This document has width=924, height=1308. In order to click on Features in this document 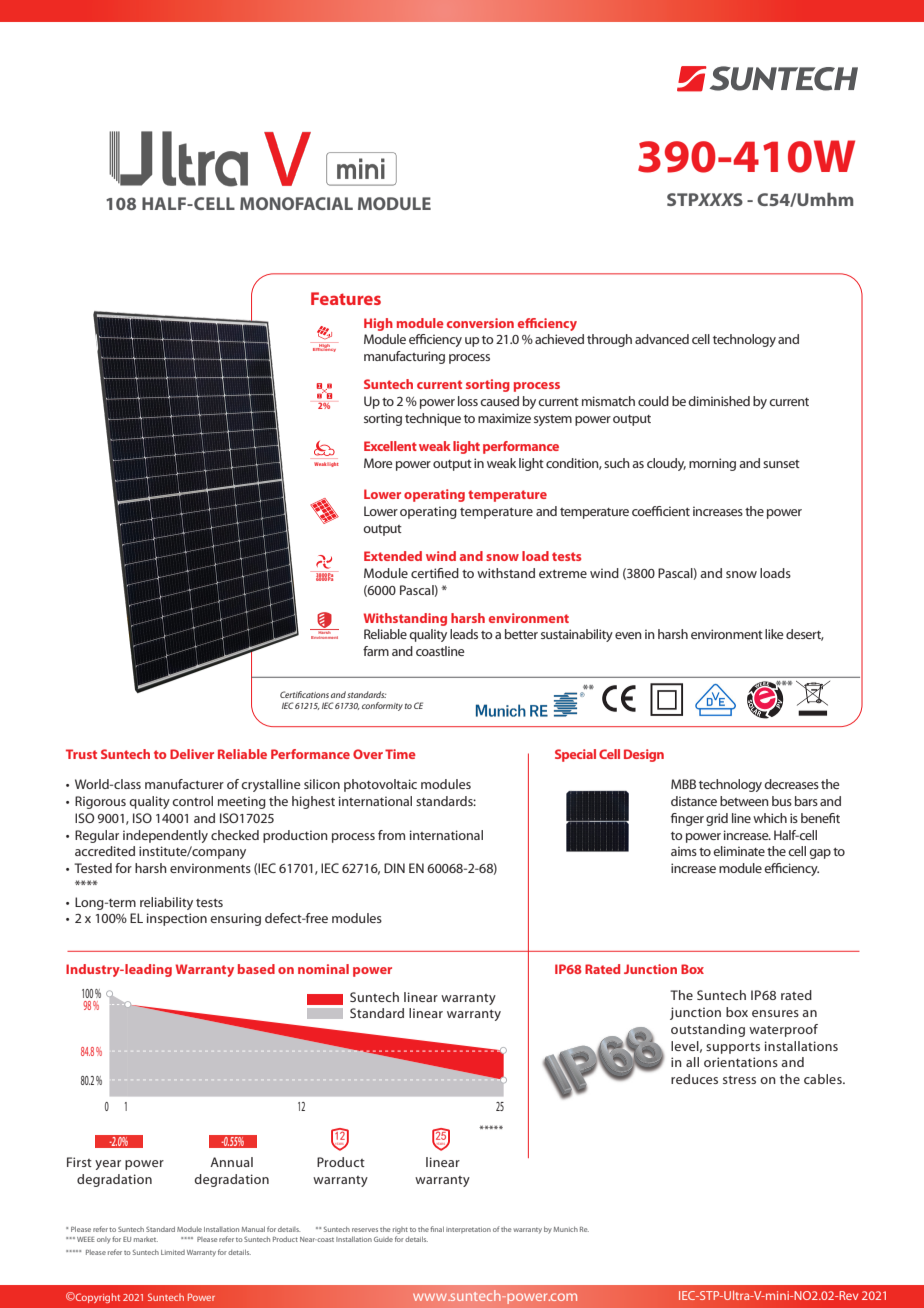, I will do `click(346, 298)`.
